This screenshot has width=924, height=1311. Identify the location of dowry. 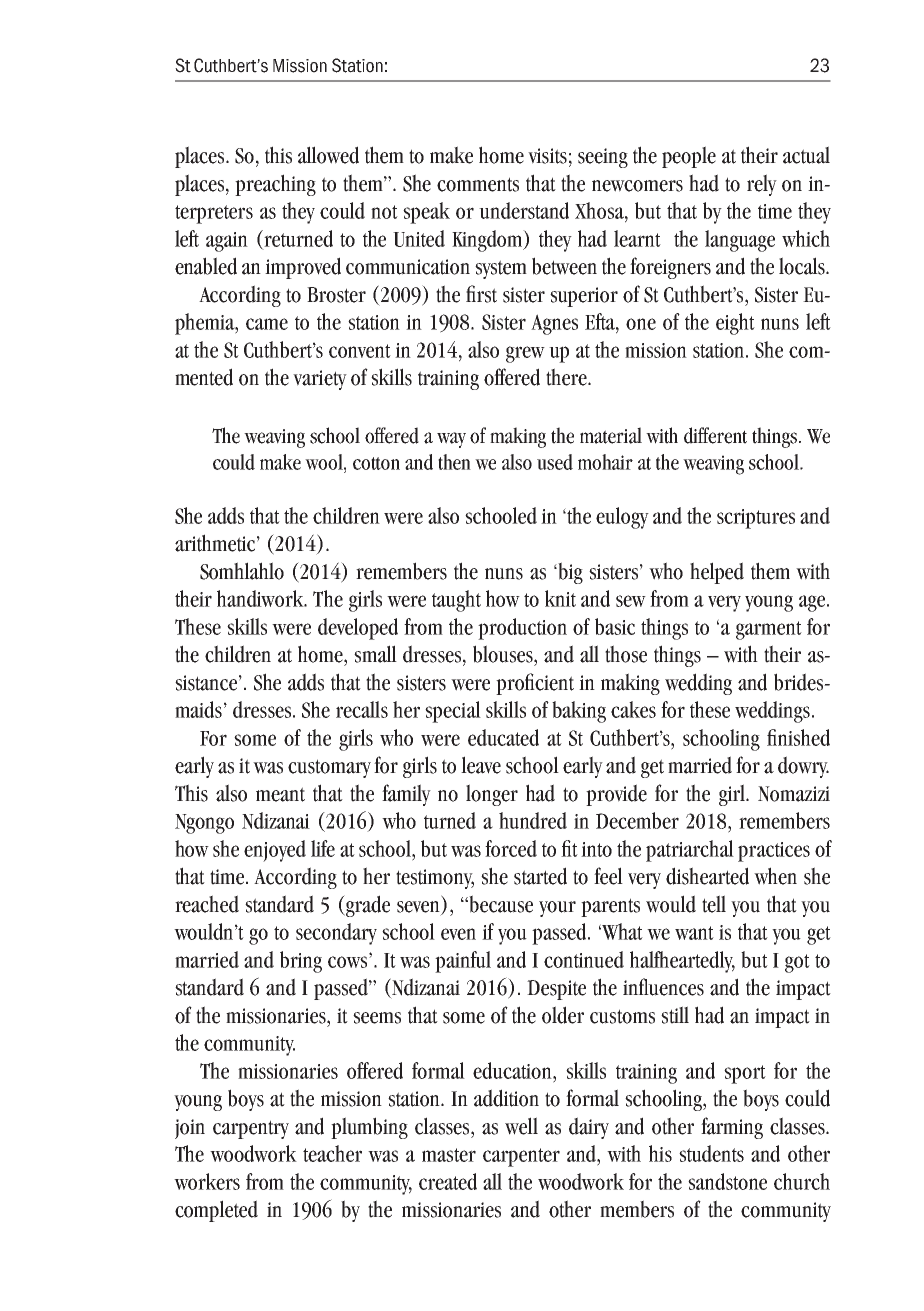
(803, 767).
